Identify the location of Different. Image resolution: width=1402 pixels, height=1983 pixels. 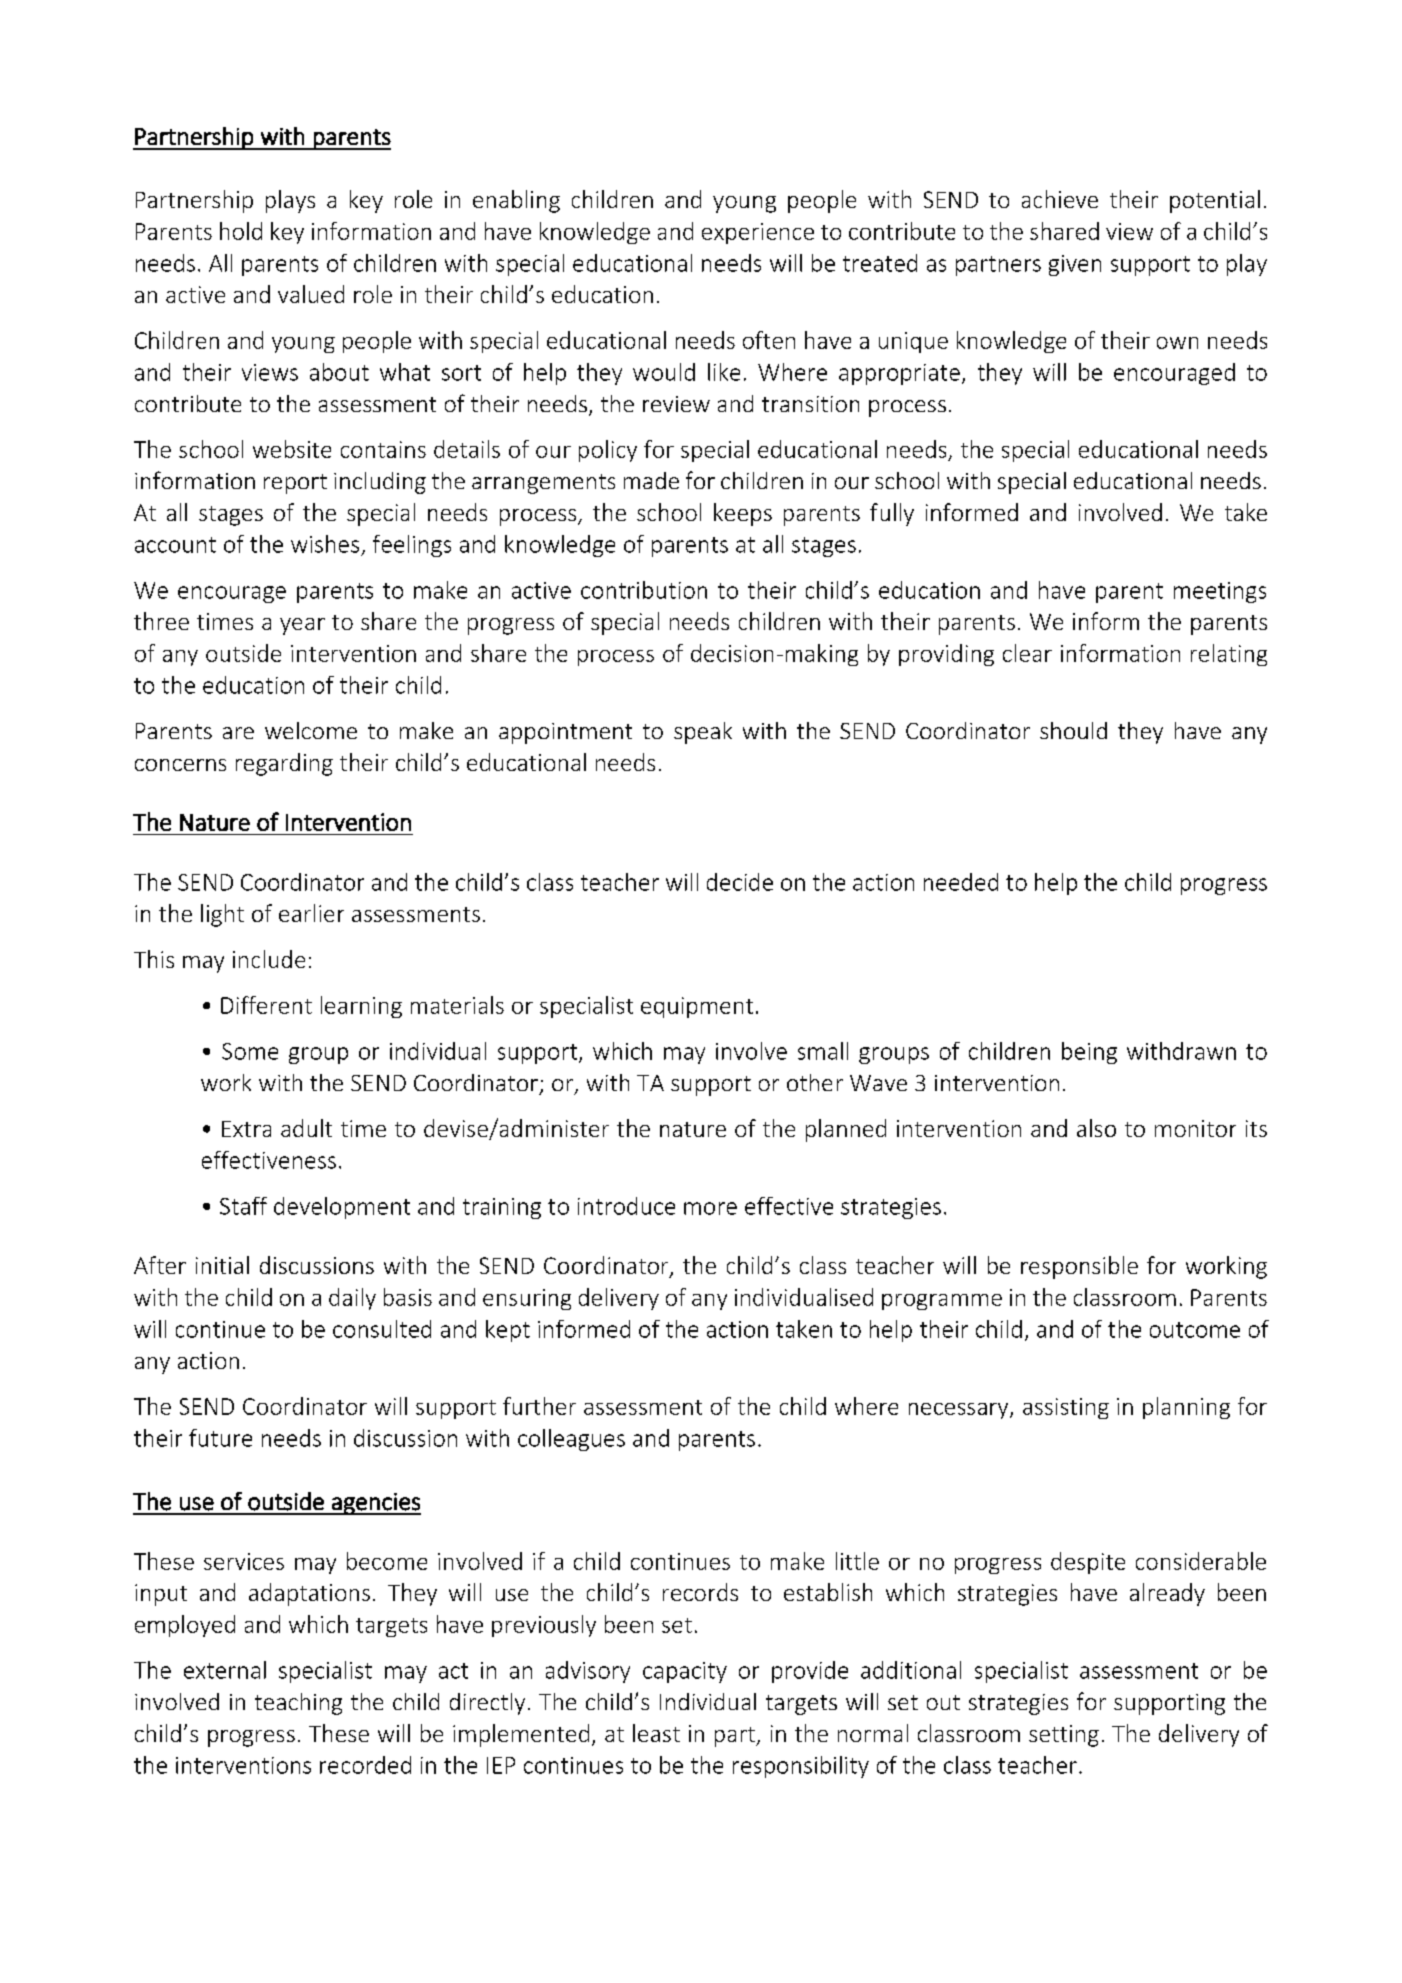
(266, 1005).
